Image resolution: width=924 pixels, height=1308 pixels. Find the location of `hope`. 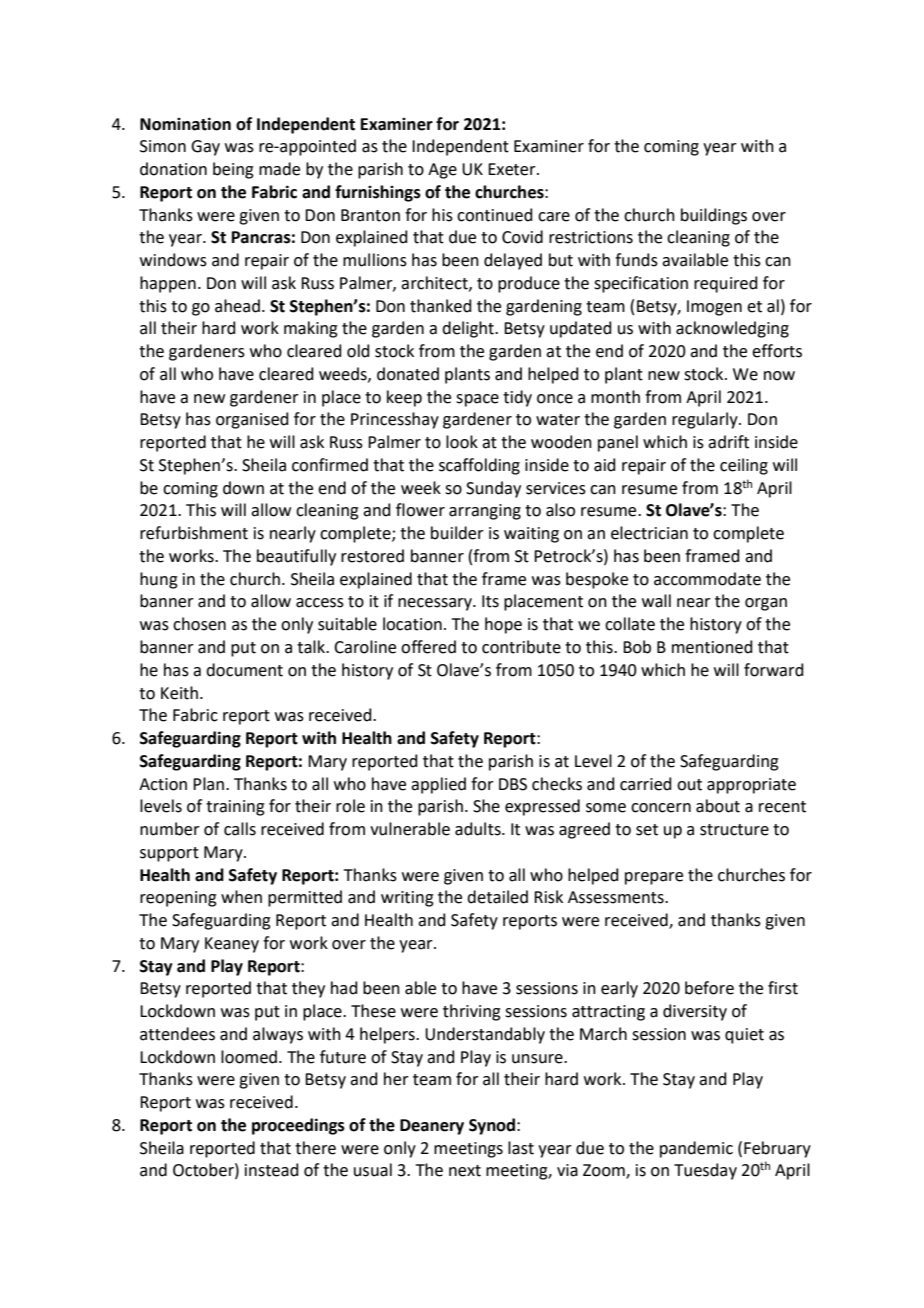

hope is located at coordinates (503, 625).
